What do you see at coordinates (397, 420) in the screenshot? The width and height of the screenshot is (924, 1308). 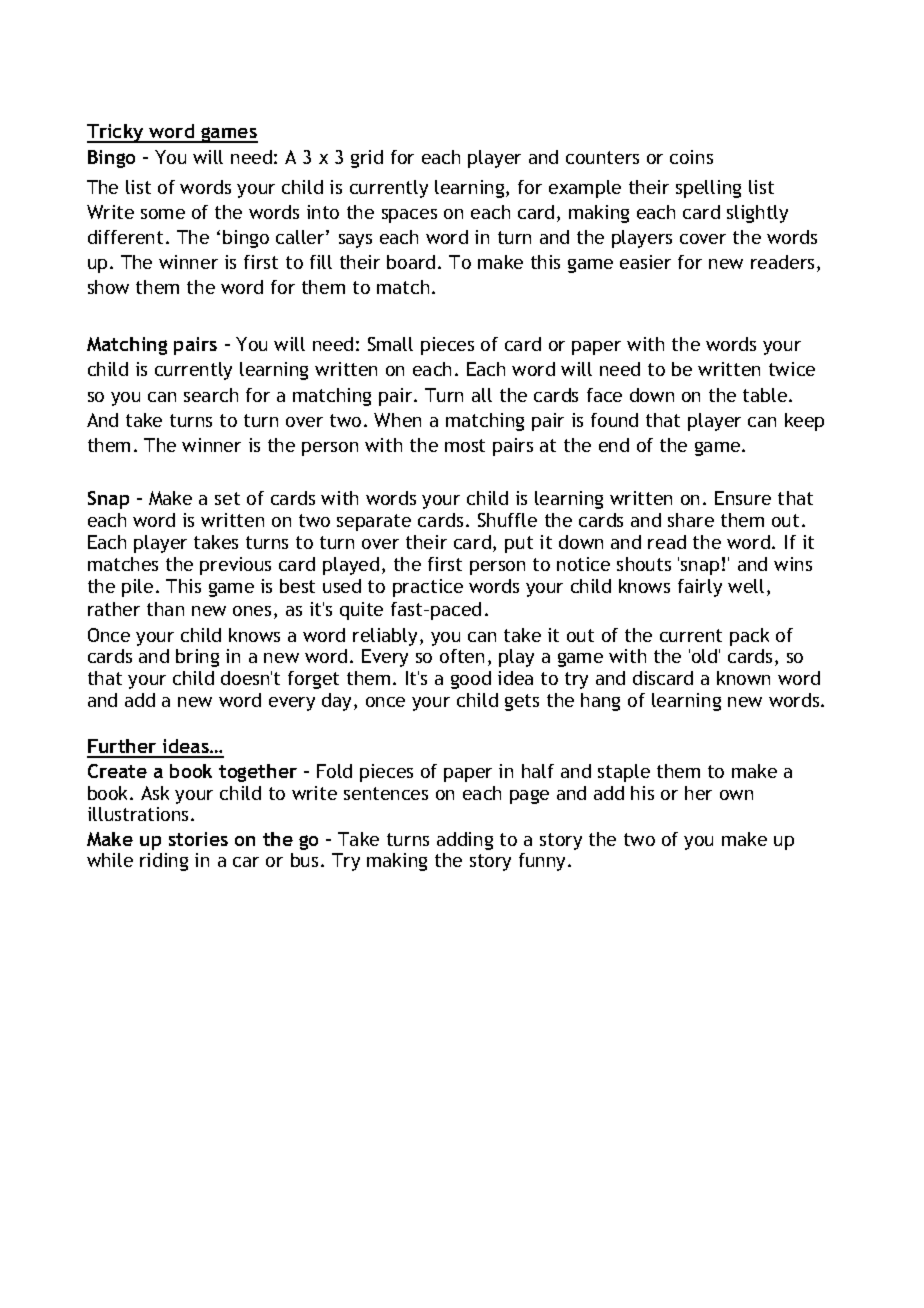 I see `When` at bounding box center [397, 420].
